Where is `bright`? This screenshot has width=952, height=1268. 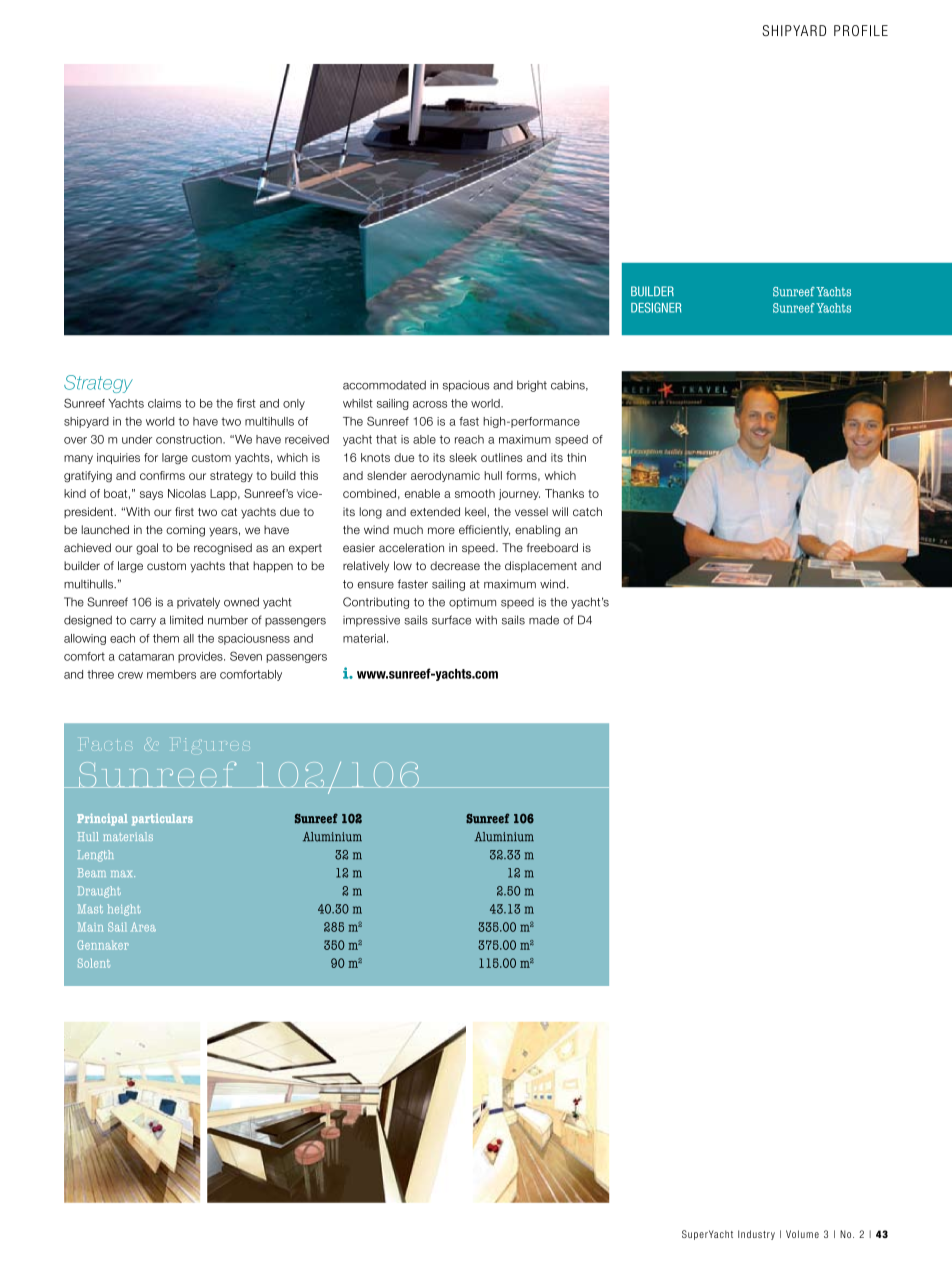
bright is located at coordinates (532, 386).
